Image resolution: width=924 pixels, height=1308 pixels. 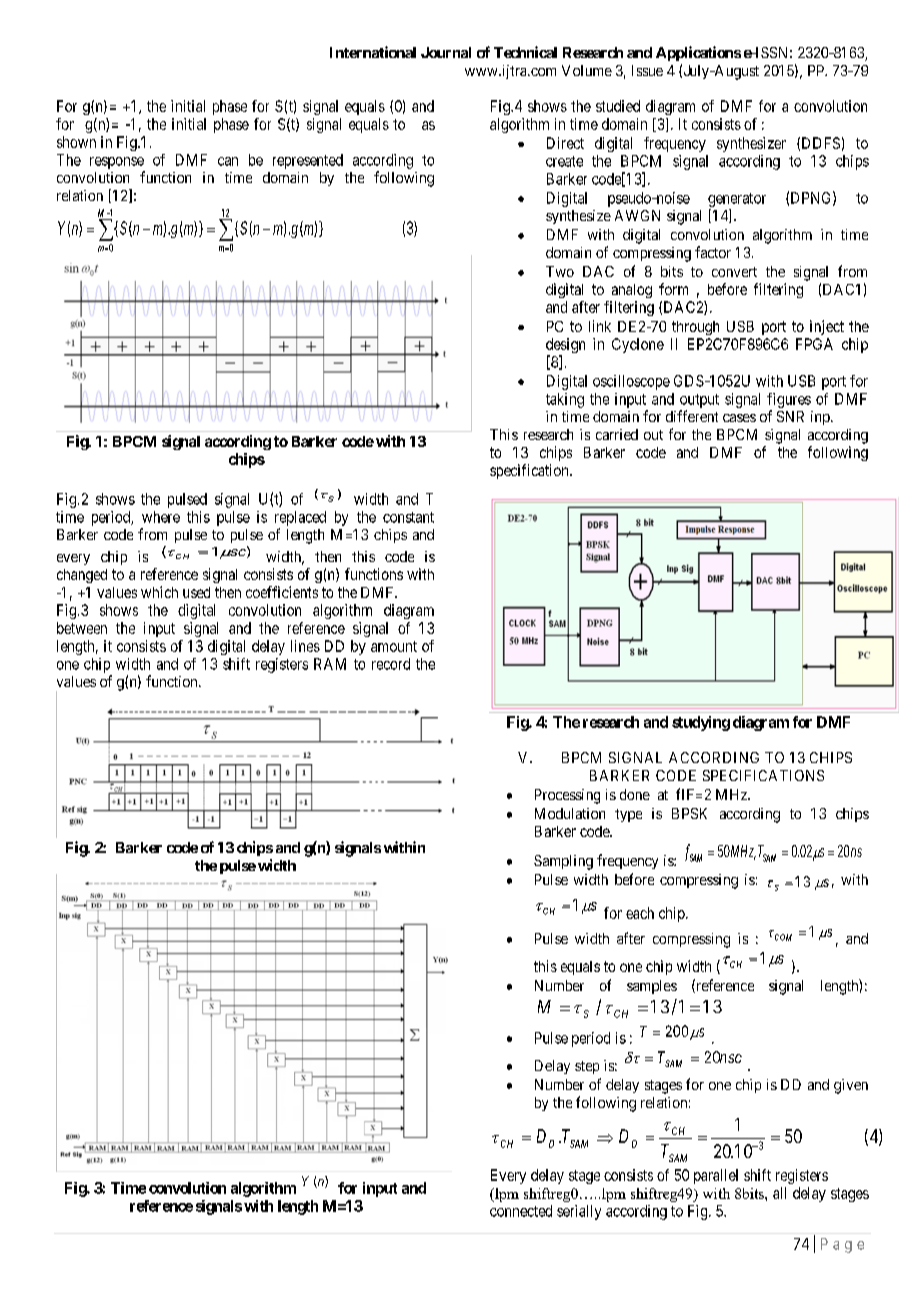 What do you see at coordinates (647, 70) in the image?
I see `Issue` at bounding box center [647, 70].
